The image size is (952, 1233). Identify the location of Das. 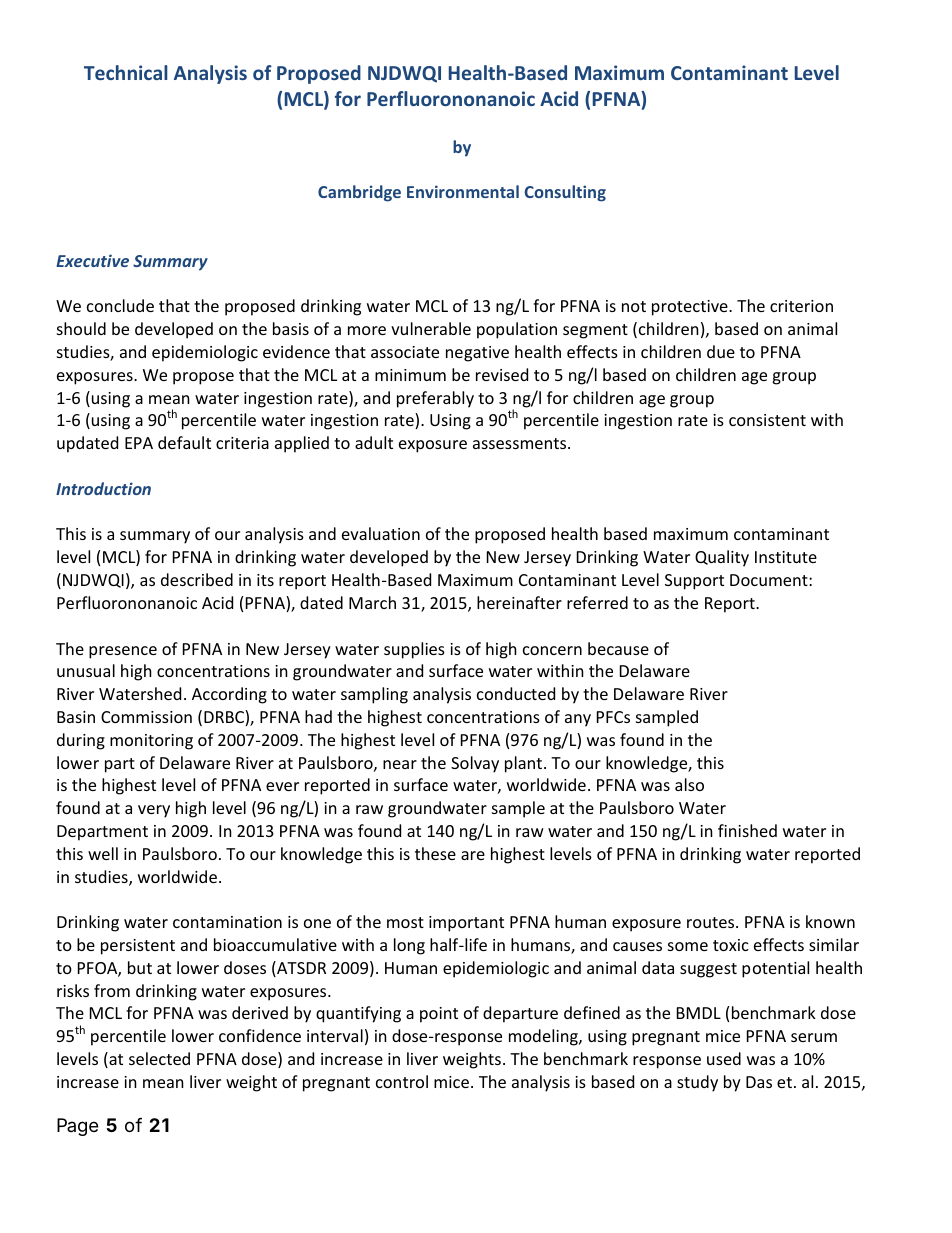
(759, 1082).
